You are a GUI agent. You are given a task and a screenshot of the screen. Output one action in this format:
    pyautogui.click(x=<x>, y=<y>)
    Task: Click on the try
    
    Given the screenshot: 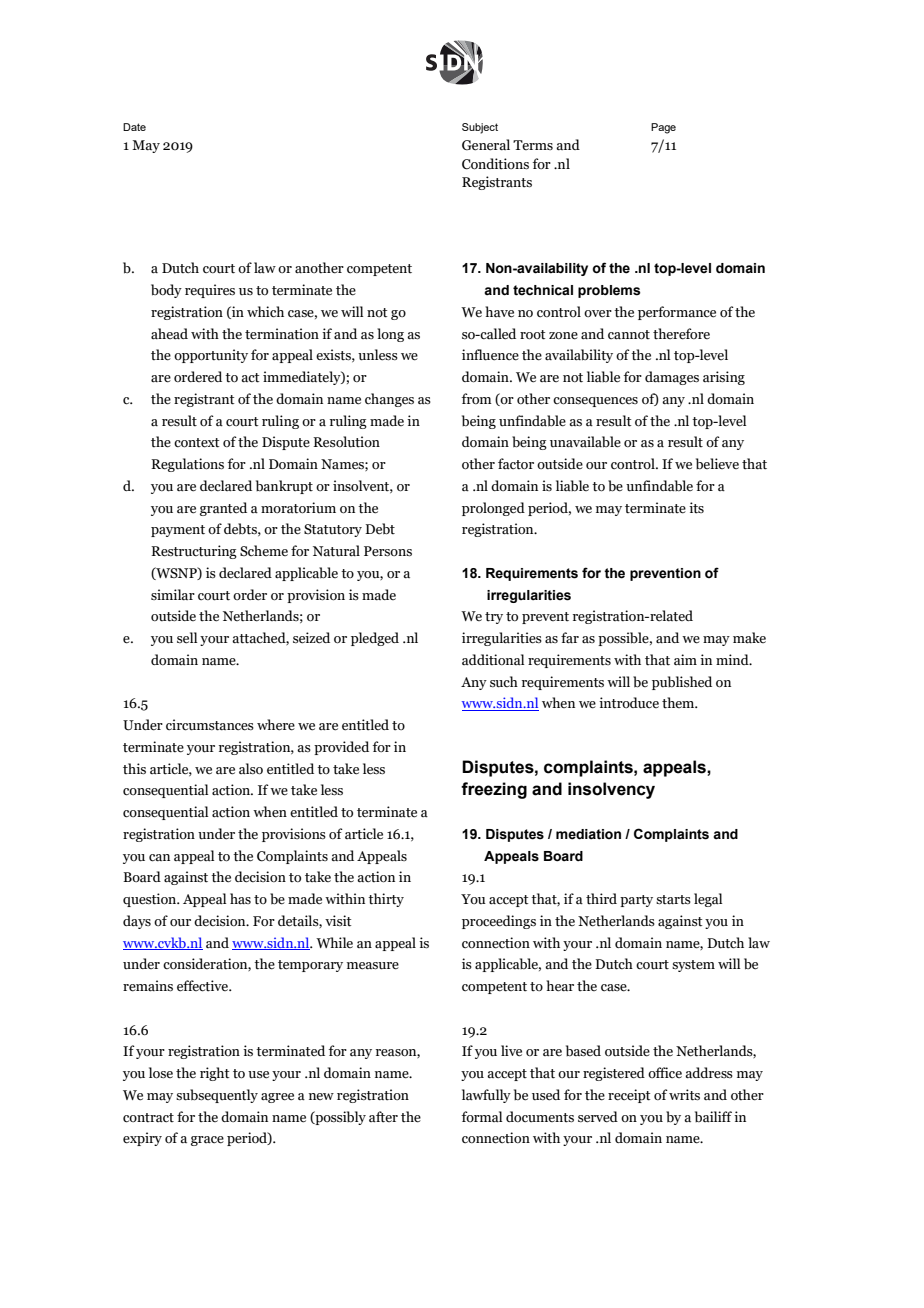 What is the action you would take?
    pyautogui.click(x=494, y=618)
